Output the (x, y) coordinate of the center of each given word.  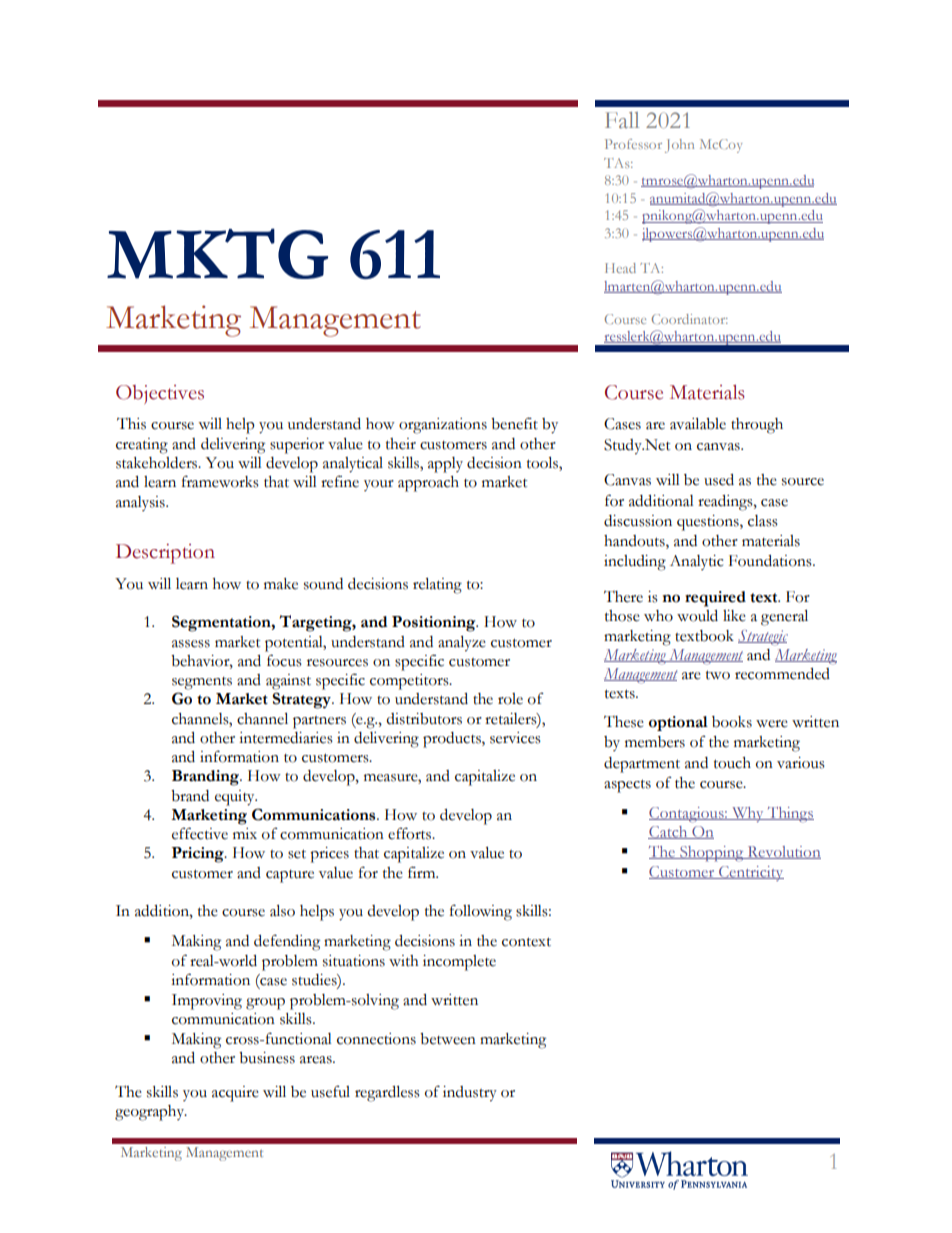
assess (191, 644)
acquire (235, 1094)
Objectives (160, 394)
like (734, 616)
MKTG (217, 253)
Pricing (199, 855)
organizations (443, 426)
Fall (622, 120)
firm (423, 872)
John (679, 146)
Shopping (712, 854)
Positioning (435, 624)
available (698, 424)
